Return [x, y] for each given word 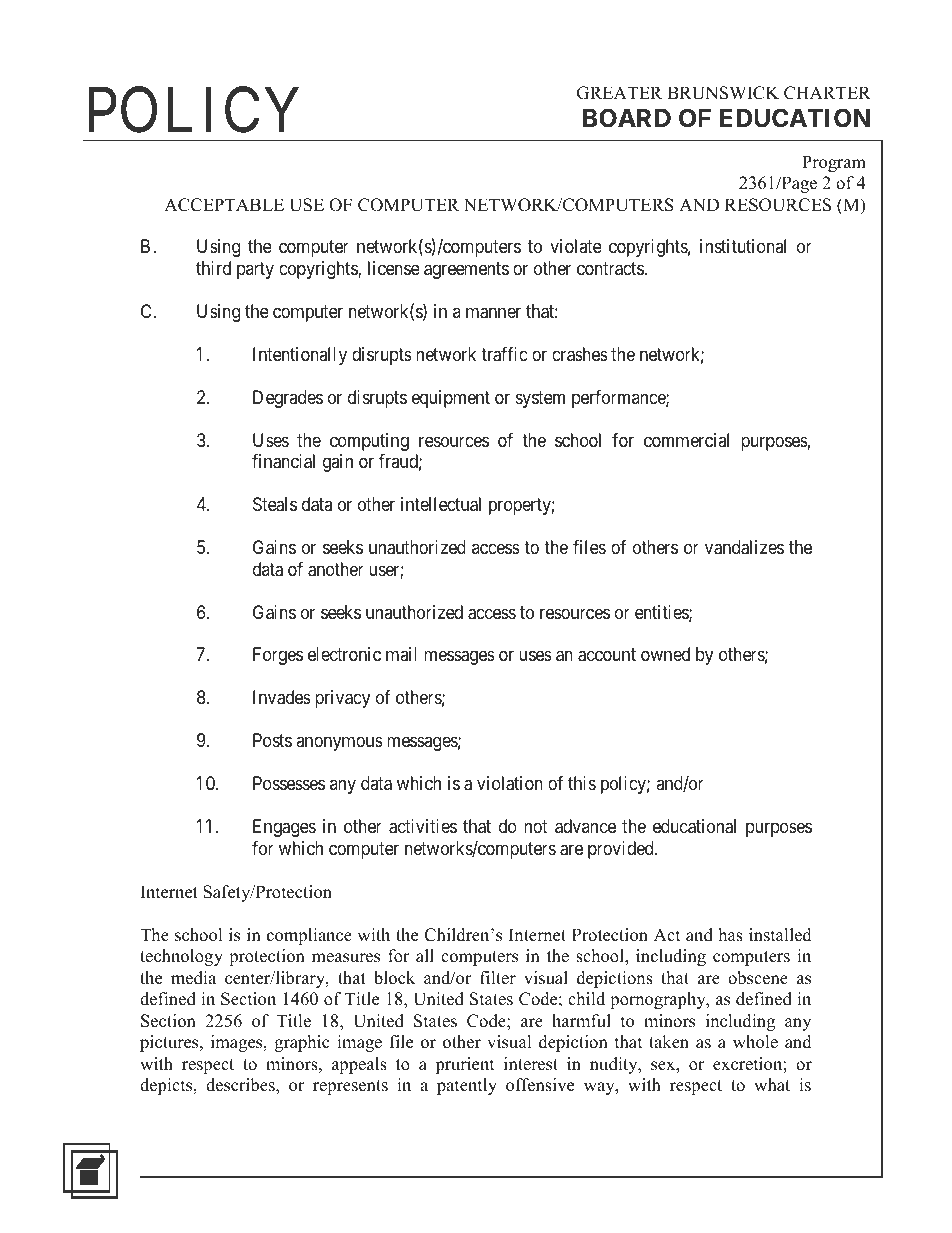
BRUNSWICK [723, 93]
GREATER [619, 93]
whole [755, 1042]
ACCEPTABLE [224, 205]
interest [531, 1064]
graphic [302, 1043]
